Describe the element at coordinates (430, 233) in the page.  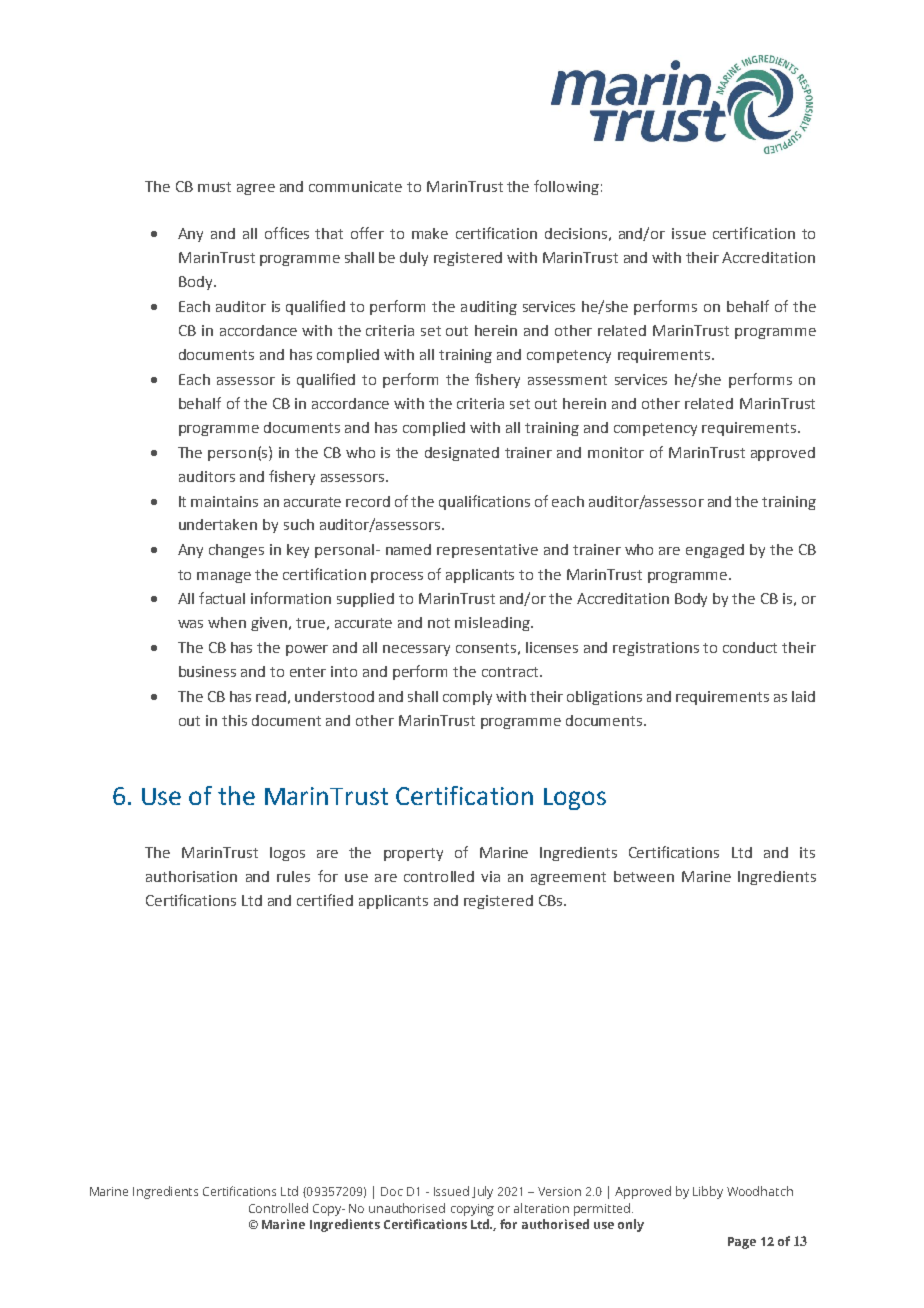
I see `make` at that location.
